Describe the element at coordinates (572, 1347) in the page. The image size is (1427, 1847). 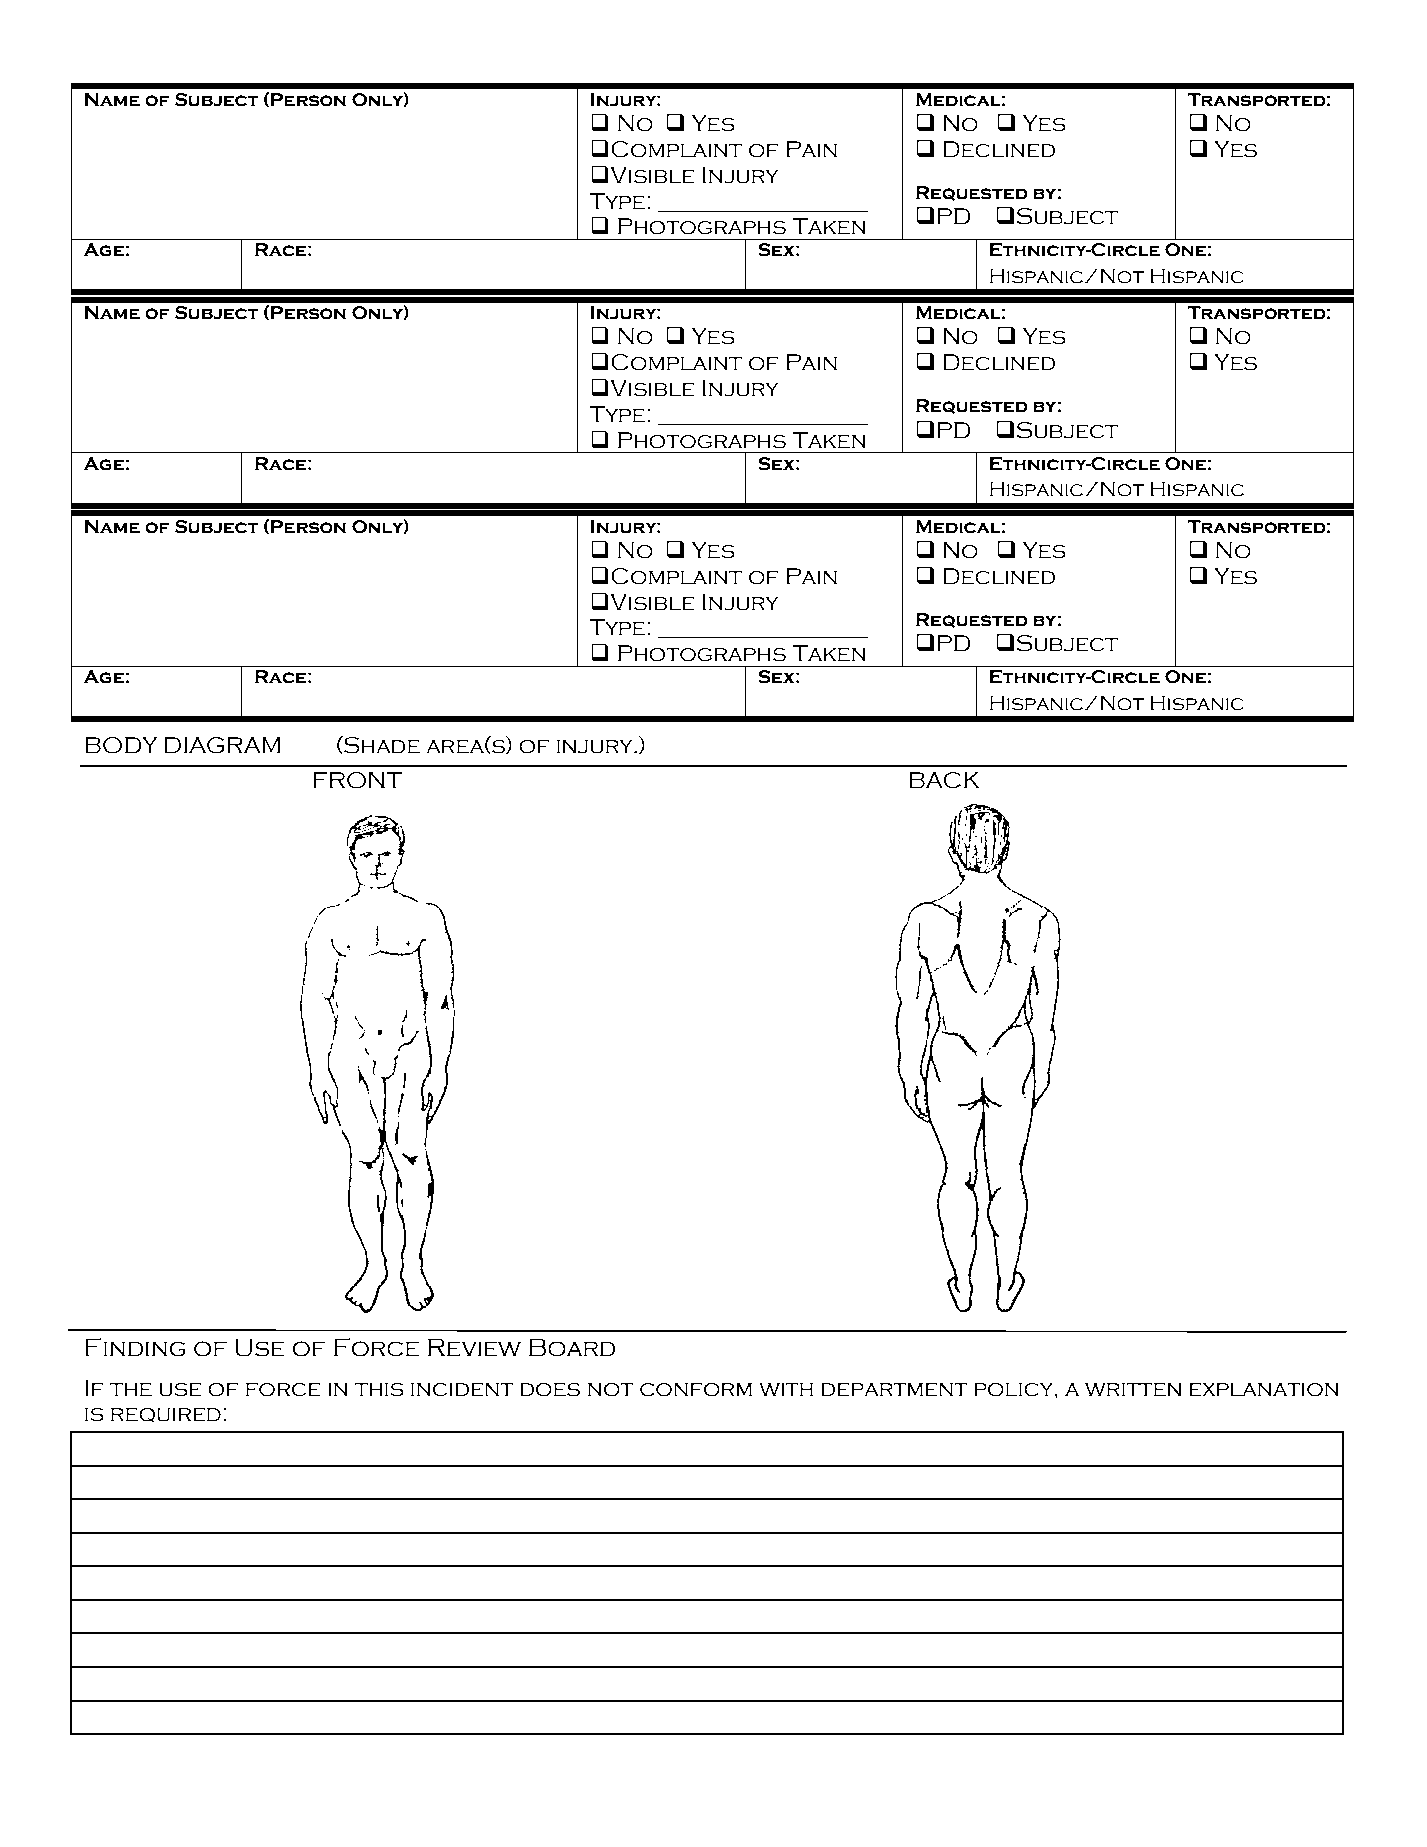
I see `Board` at that location.
